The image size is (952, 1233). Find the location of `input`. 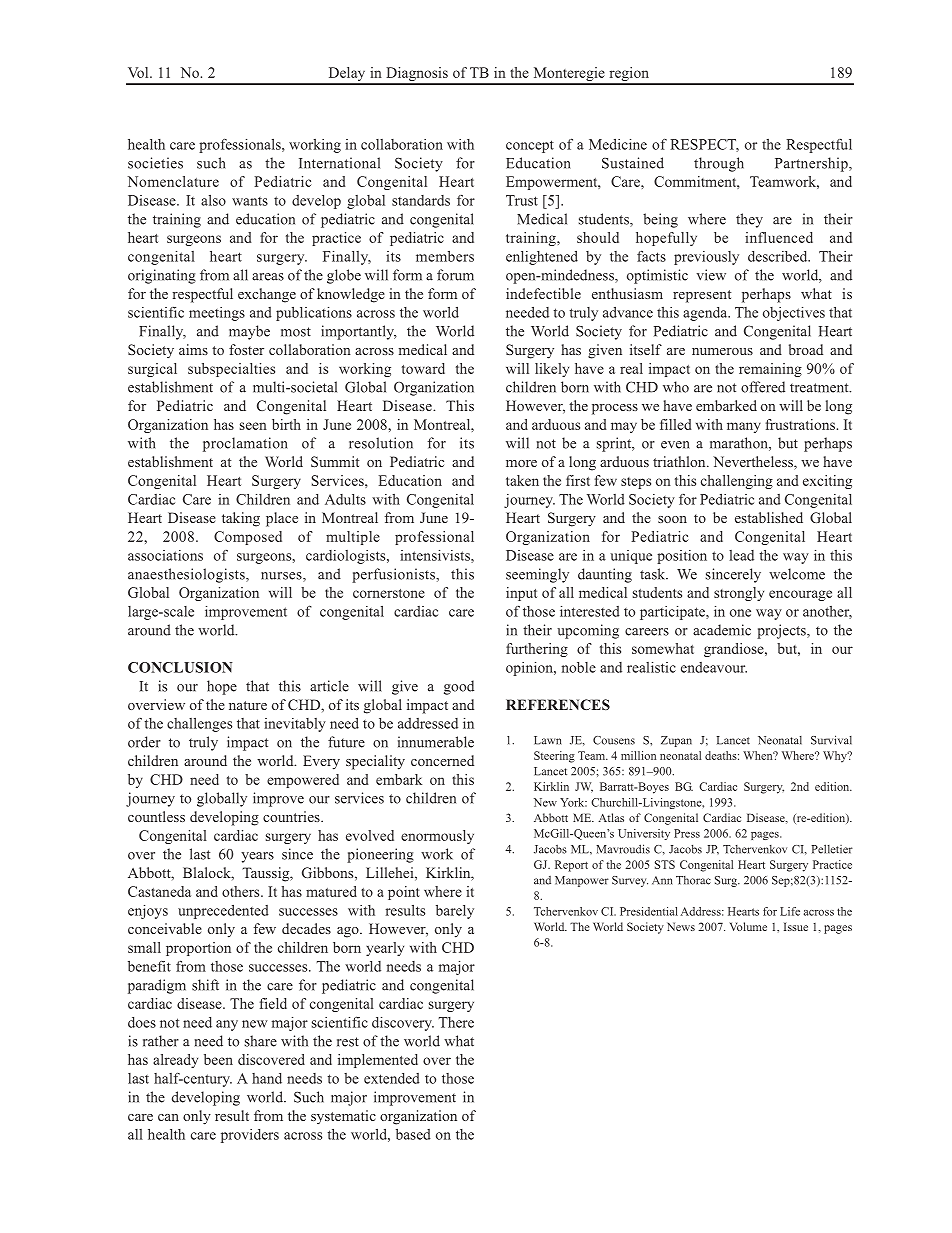

input is located at coordinates (521, 594).
